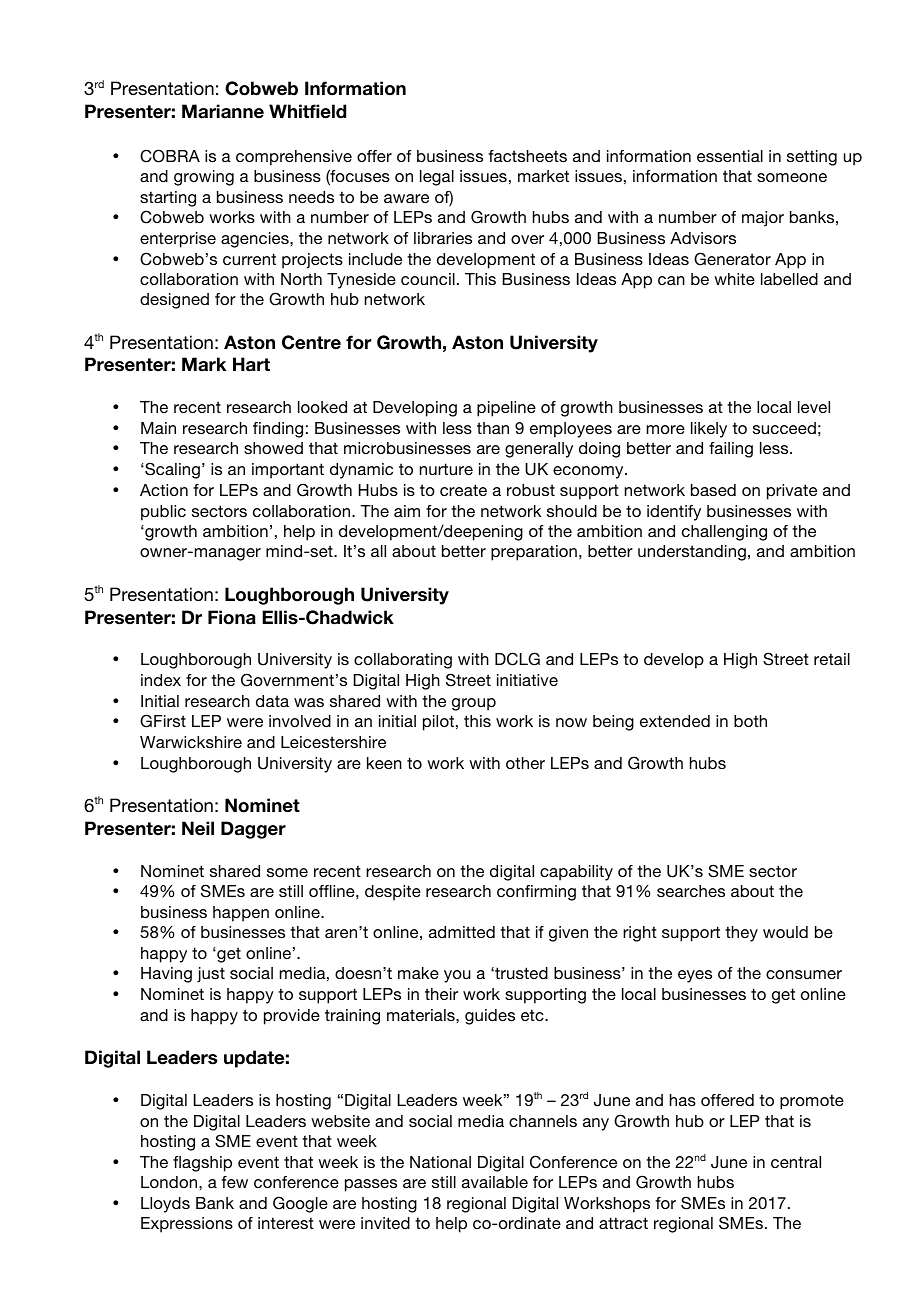  I want to click on central, so click(796, 1162).
